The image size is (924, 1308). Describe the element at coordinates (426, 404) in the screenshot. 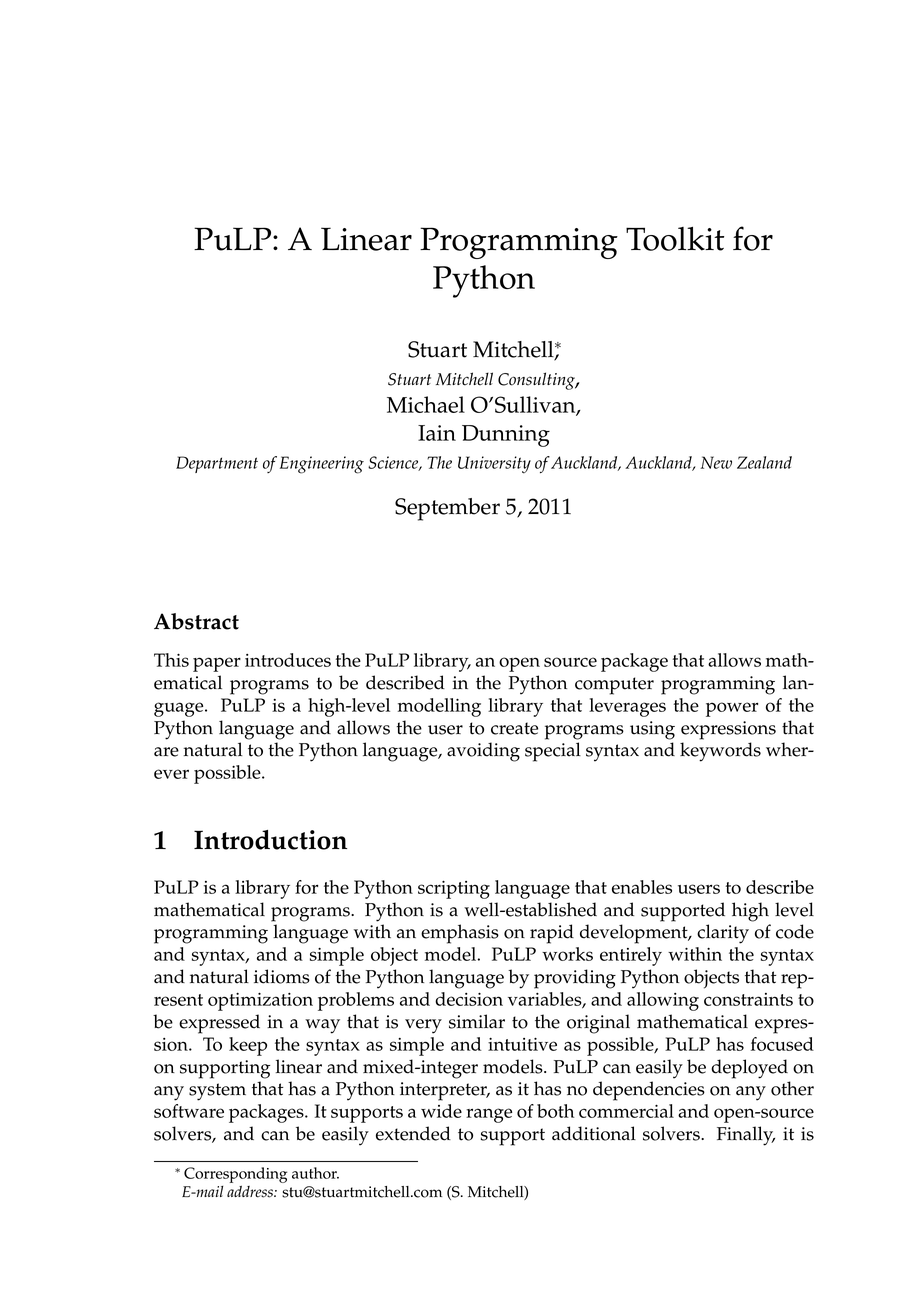

I see `Michael` at that location.
